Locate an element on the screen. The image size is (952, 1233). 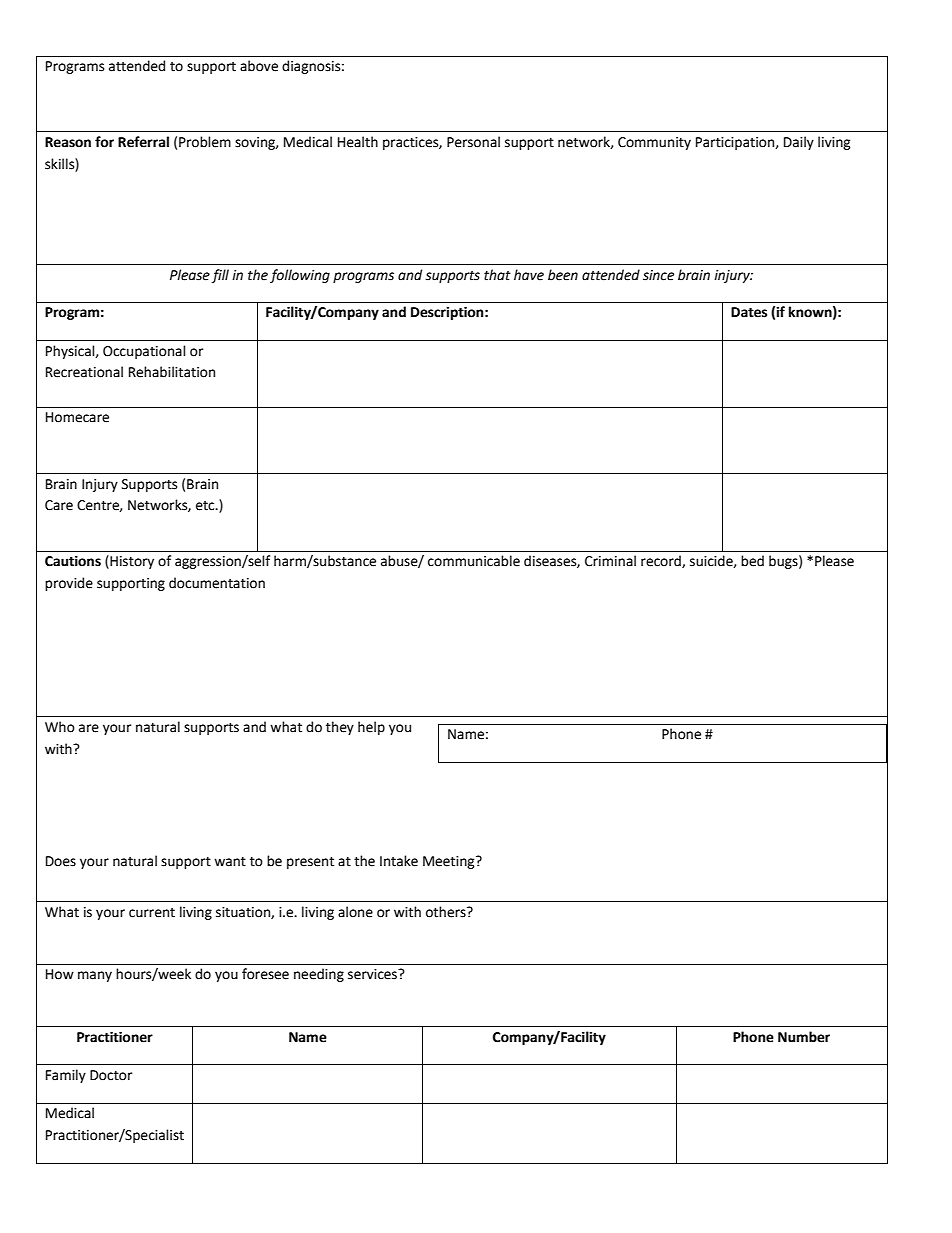
that is located at coordinates (497, 275).
